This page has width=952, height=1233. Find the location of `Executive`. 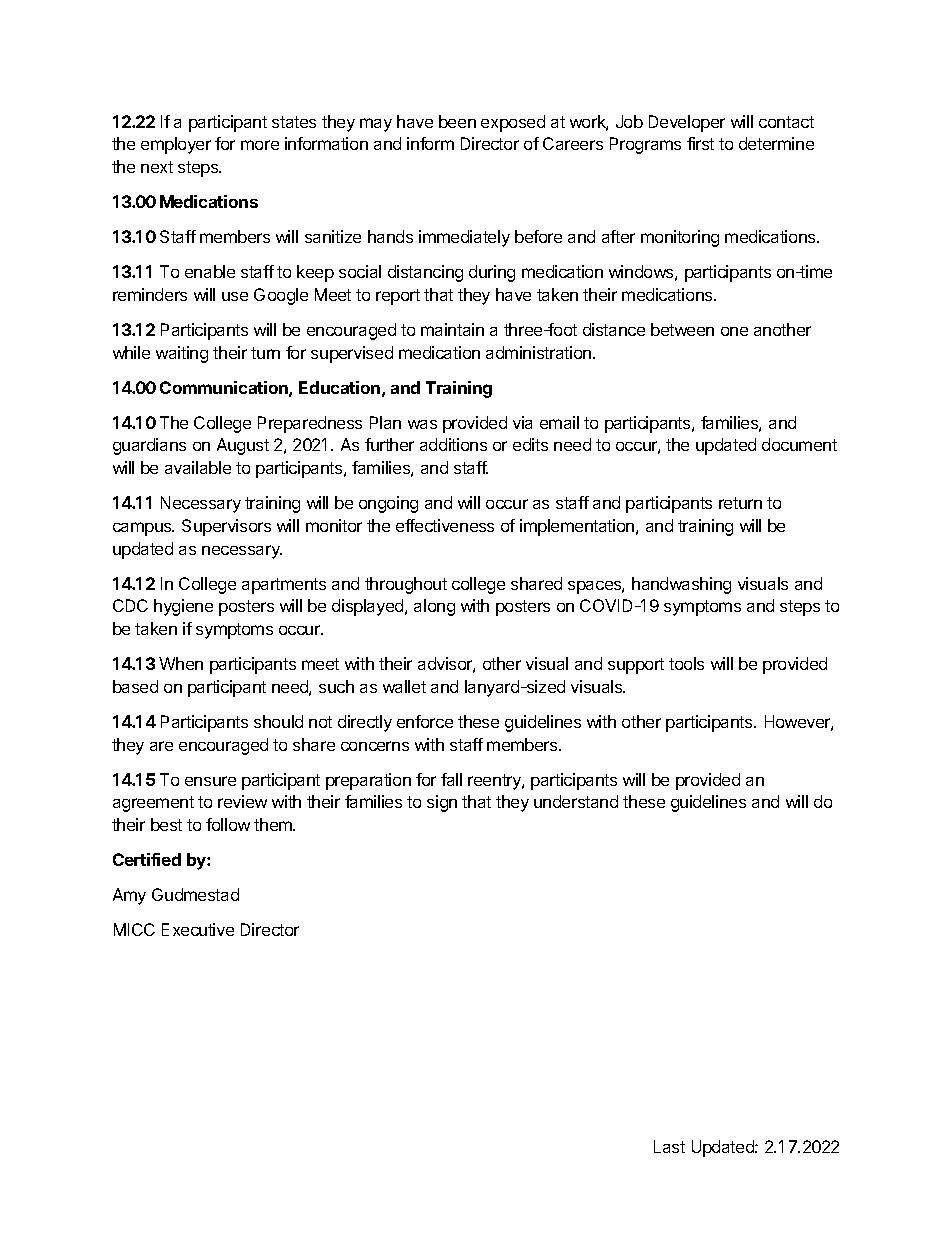

Executive is located at coordinates (198, 929).
